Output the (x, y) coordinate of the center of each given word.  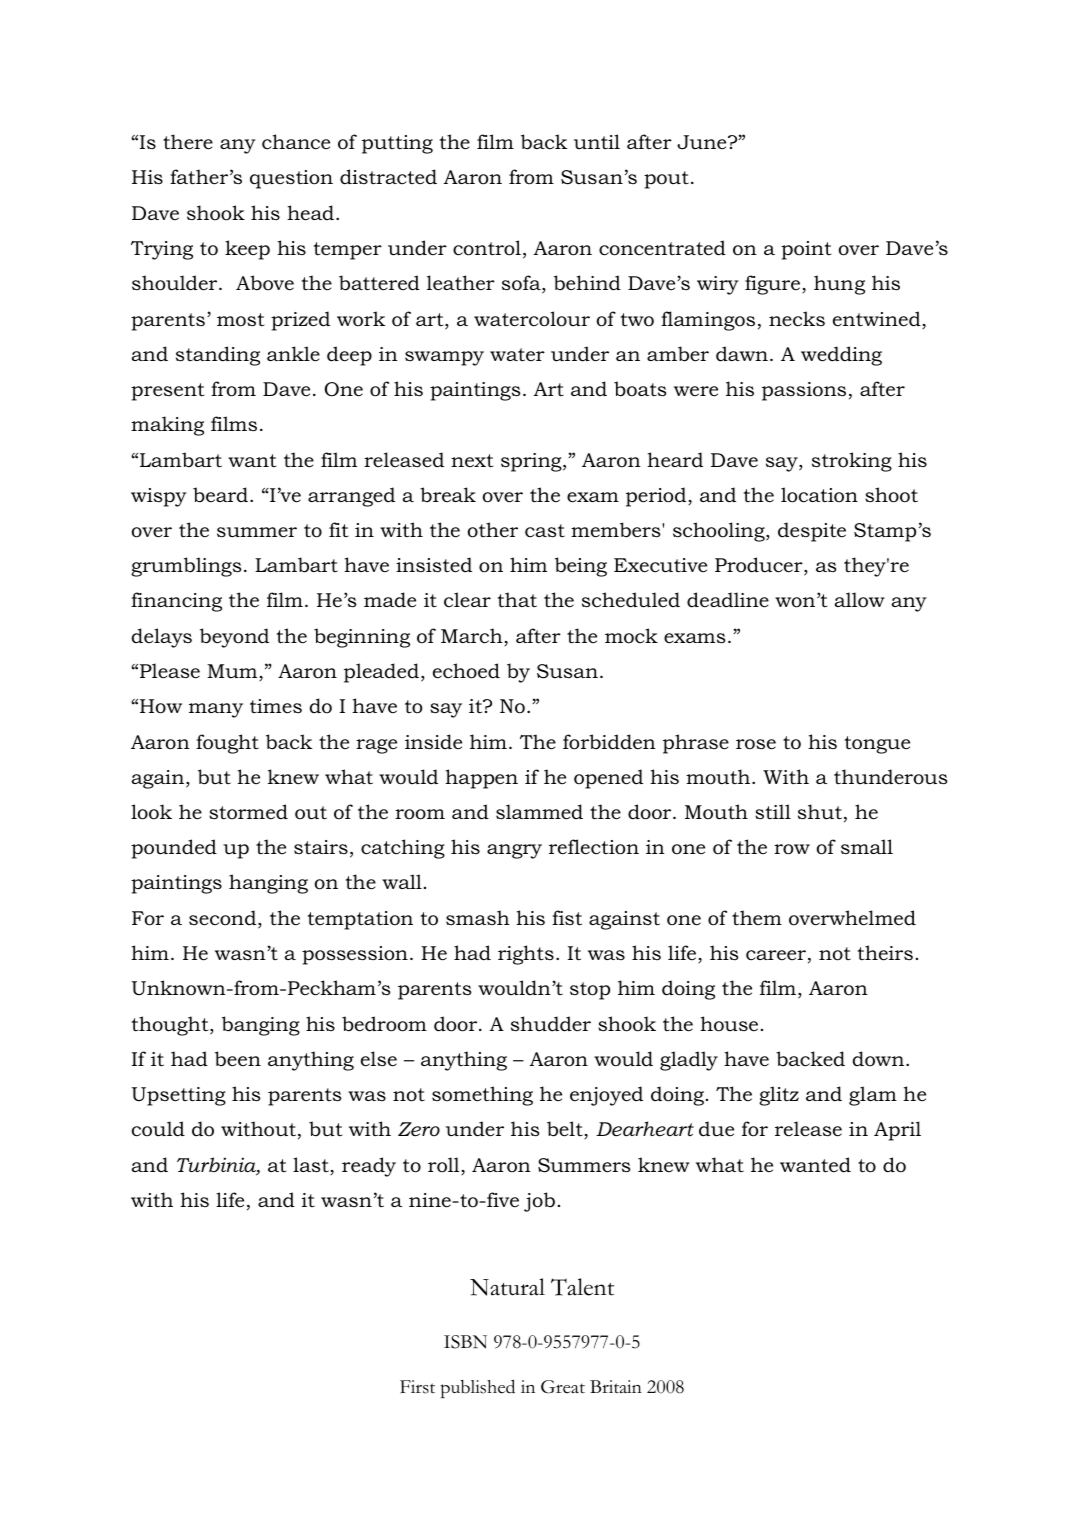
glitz (779, 1096)
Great (563, 1387)
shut (820, 812)
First (417, 1387)
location (819, 495)
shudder (551, 1024)
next (472, 461)
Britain (616, 1386)
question (291, 179)
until (597, 141)
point (806, 250)
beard (222, 495)
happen (481, 779)
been (238, 1059)
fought (227, 744)
